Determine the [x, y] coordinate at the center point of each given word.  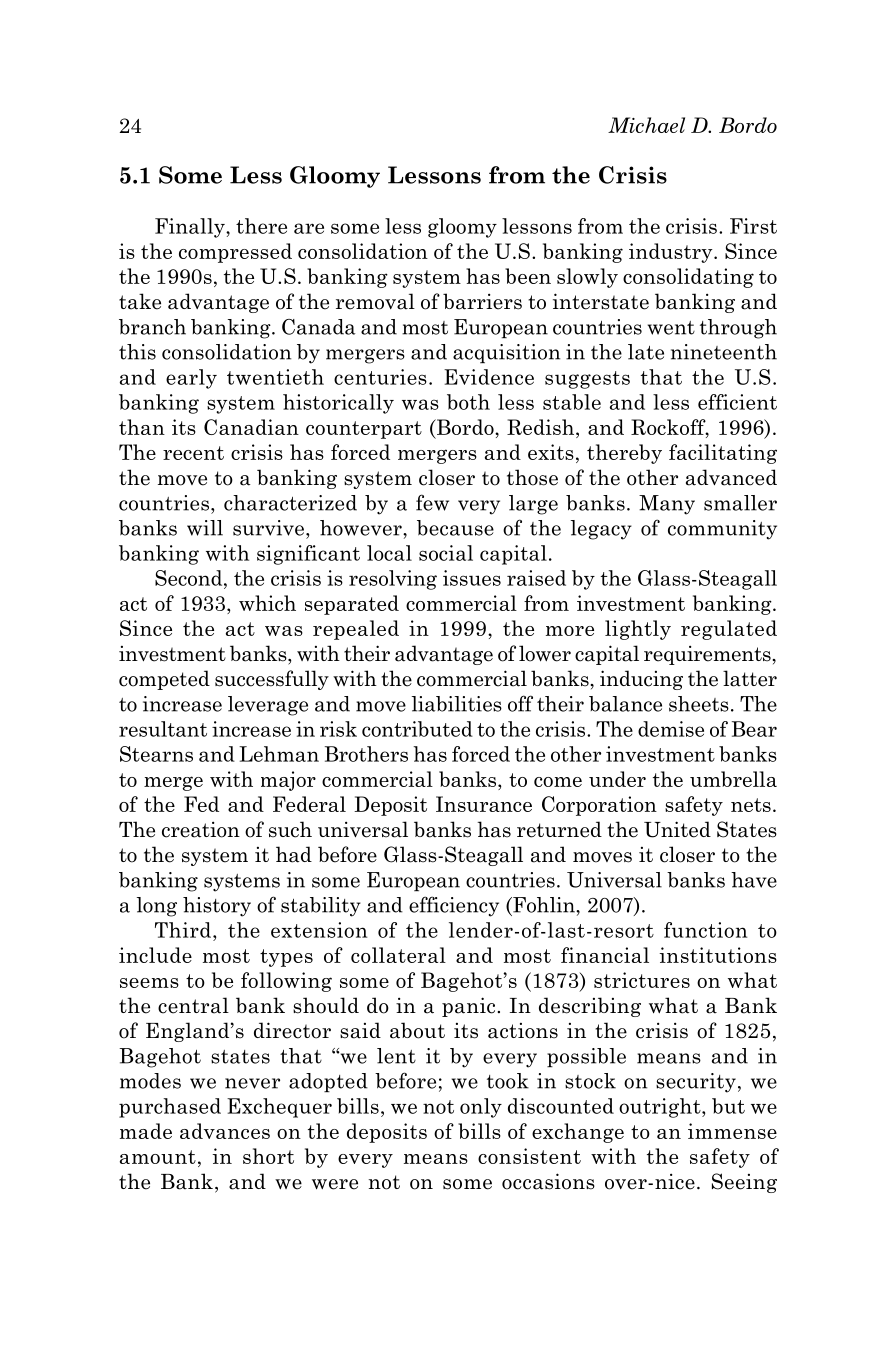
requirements [707, 655]
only [481, 1108]
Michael [646, 125]
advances [225, 1131]
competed [164, 680]
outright [661, 1108]
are [309, 228]
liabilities [457, 704]
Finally [191, 228]
